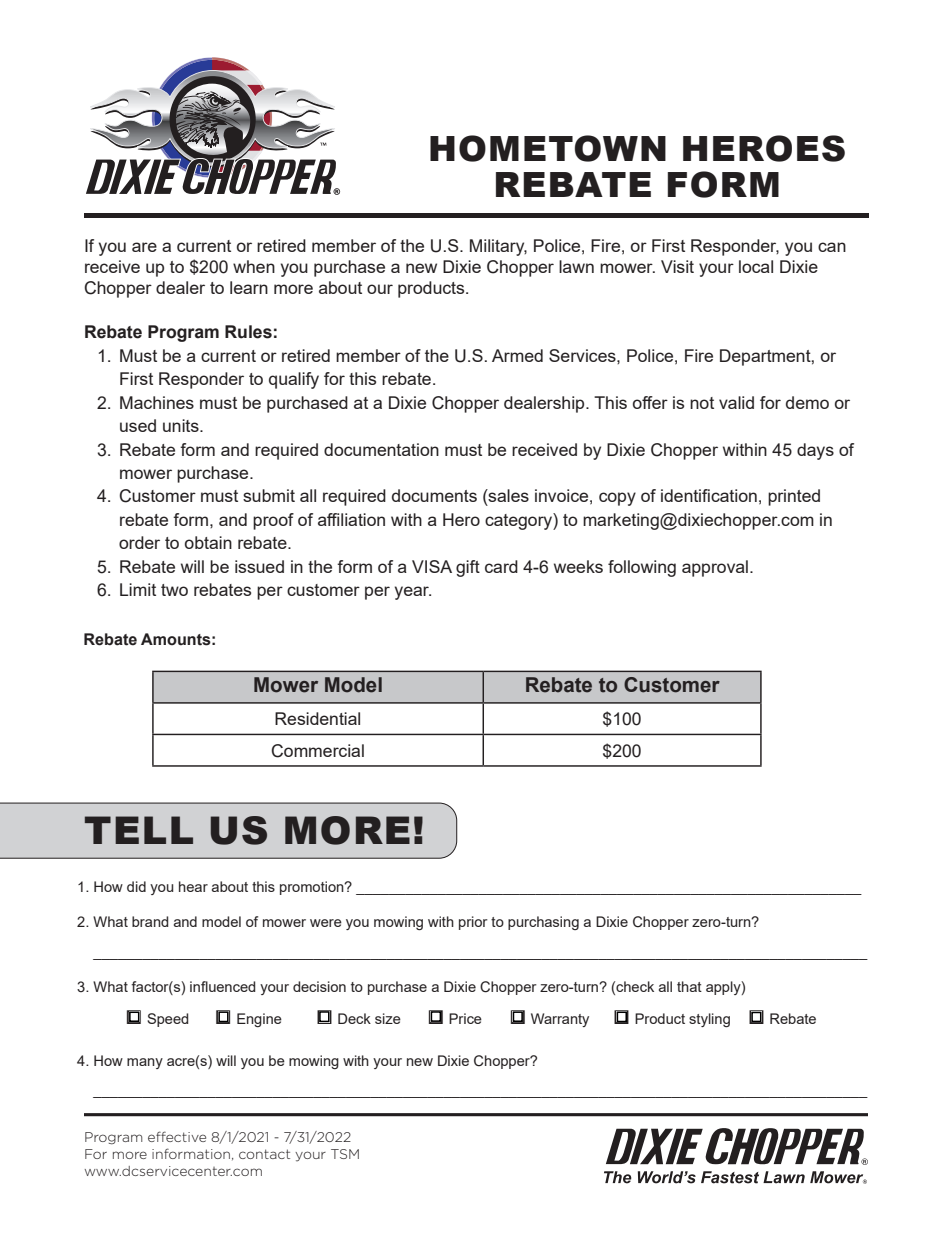  I want to click on effective, so click(177, 1136).
